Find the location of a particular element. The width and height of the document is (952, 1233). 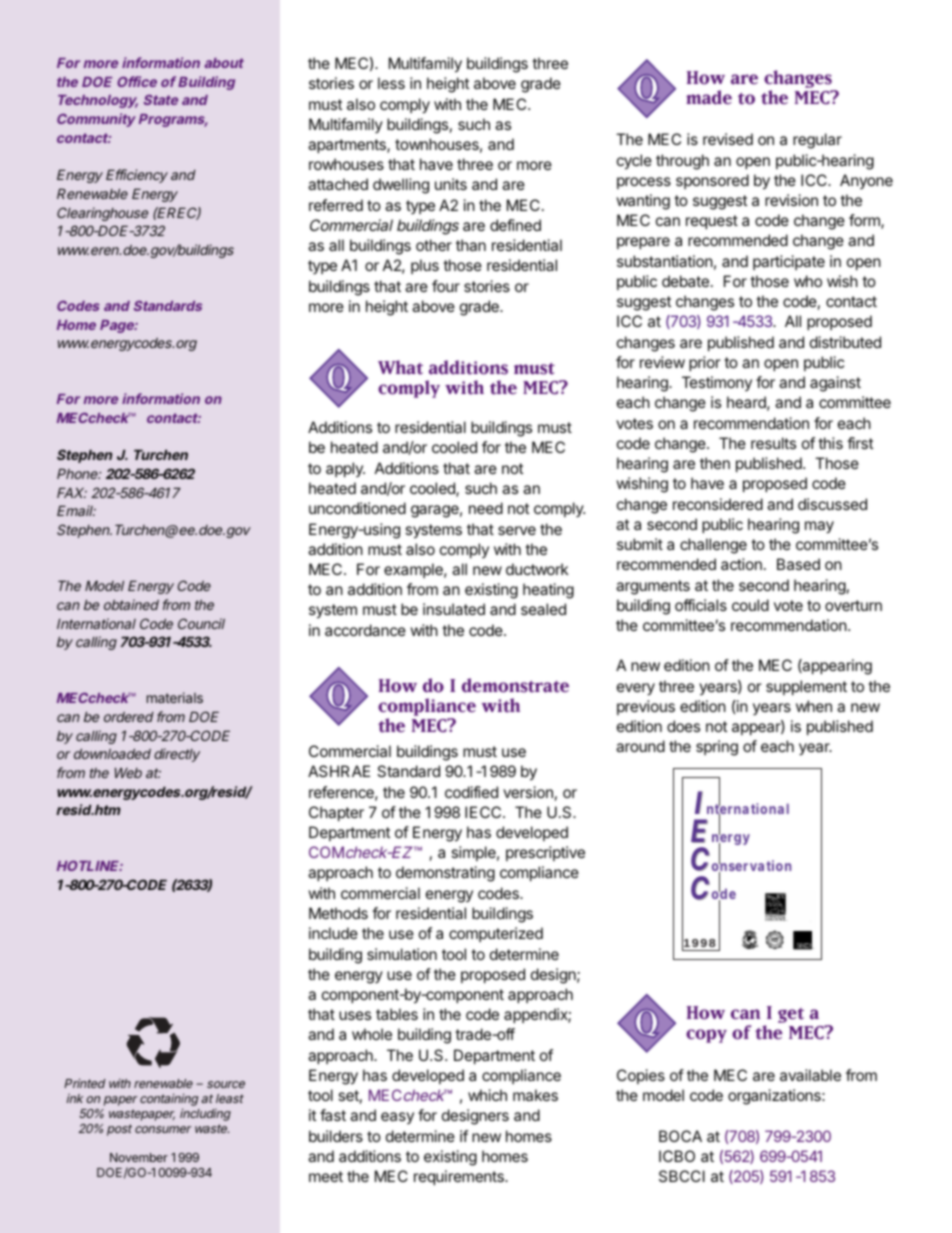

units is located at coordinates (451, 184).
